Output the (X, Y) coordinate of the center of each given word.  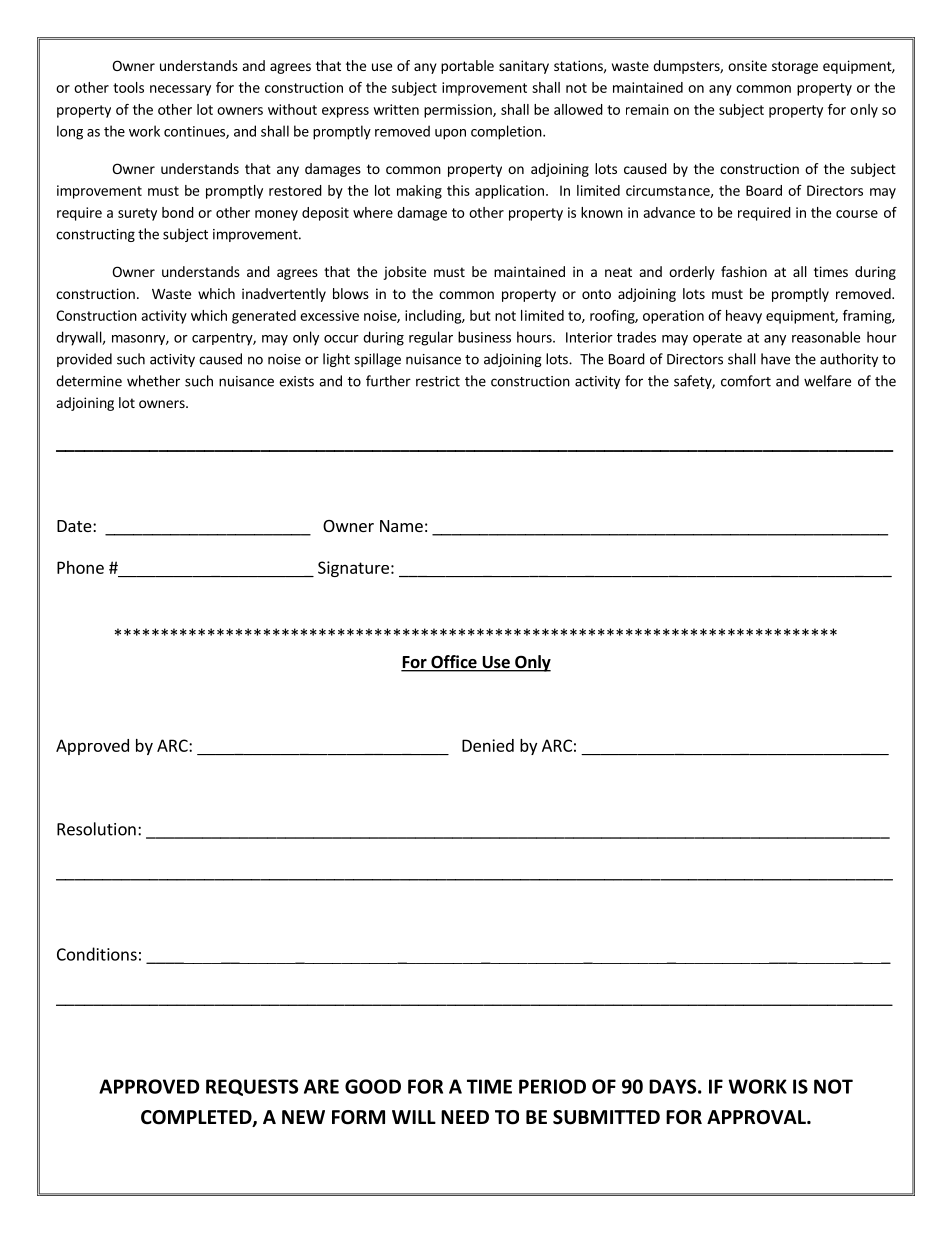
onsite (747, 65)
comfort (746, 381)
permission (459, 111)
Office (454, 663)
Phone (80, 567)
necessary (180, 90)
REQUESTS (252, 1087)
